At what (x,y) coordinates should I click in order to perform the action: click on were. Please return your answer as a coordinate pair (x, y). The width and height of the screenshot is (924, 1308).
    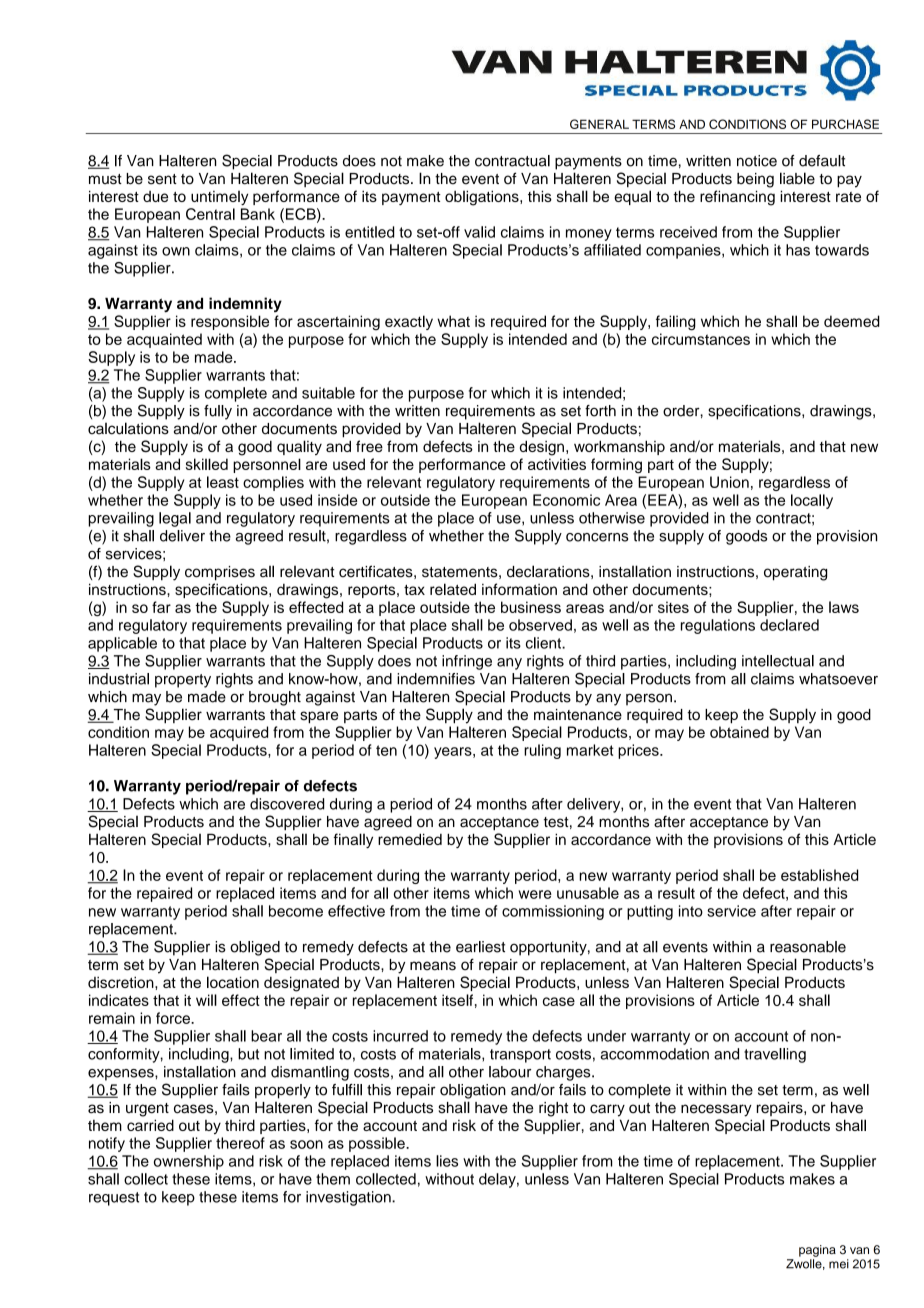
    Looking at the image, I should click on (535, 894).
